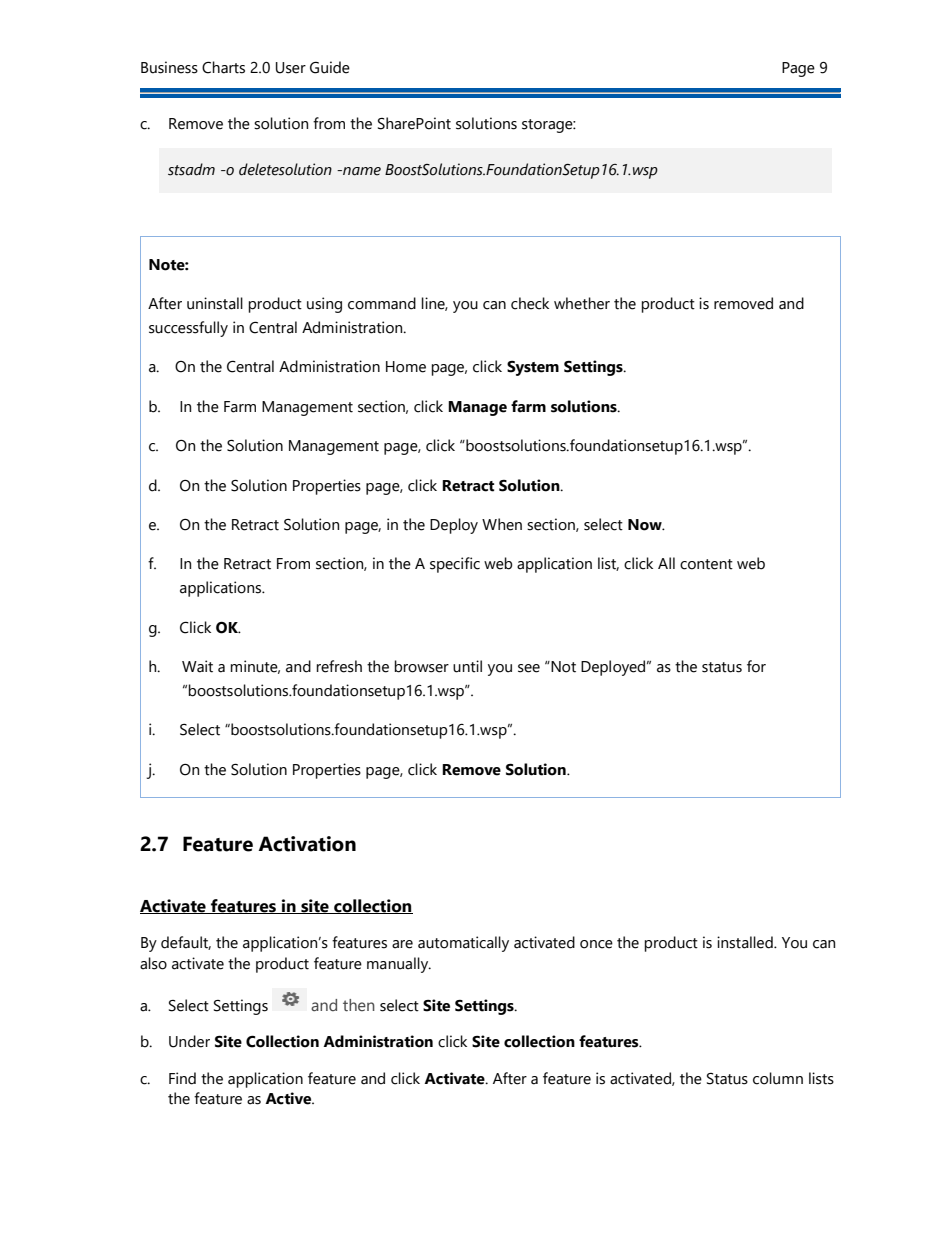 This screenshot has width=952, height=1233. Describe the element at coordinates (467, 666) in the screenshot. I see `until` at that location.
